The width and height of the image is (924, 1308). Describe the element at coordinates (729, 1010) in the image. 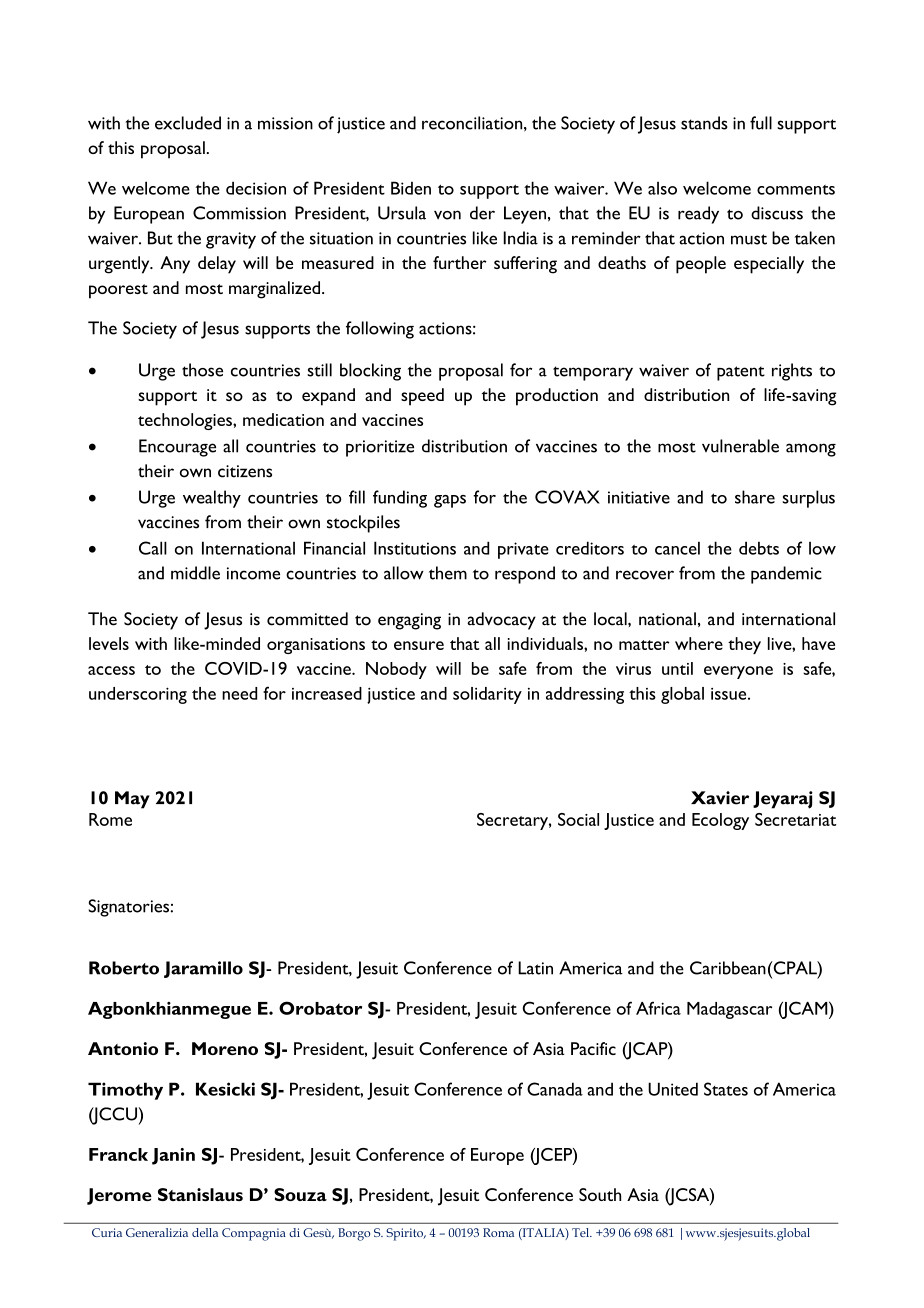

I see `Madagascar` at that location.
